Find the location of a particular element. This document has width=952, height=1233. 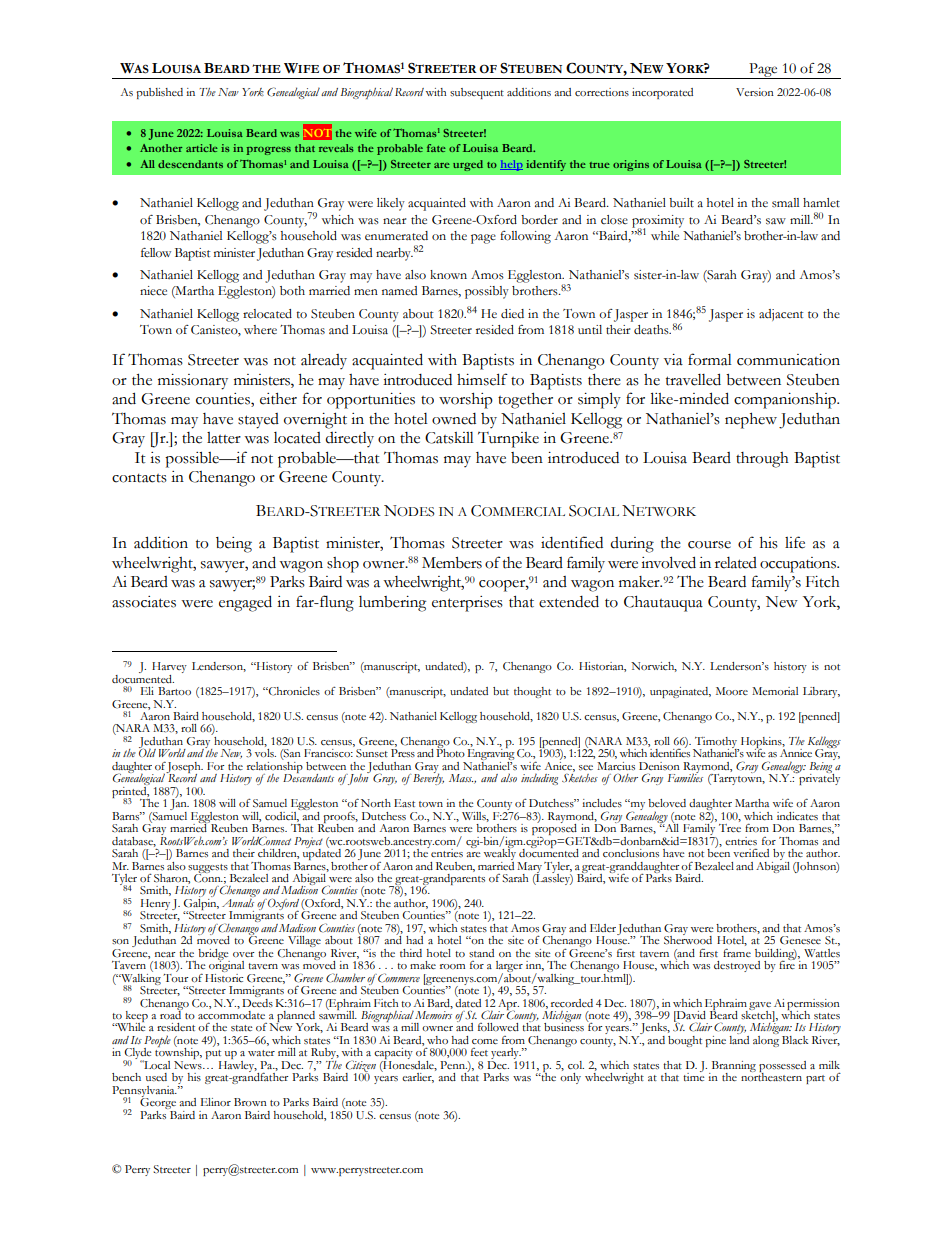

verified is located at coordinates (751, 852).
